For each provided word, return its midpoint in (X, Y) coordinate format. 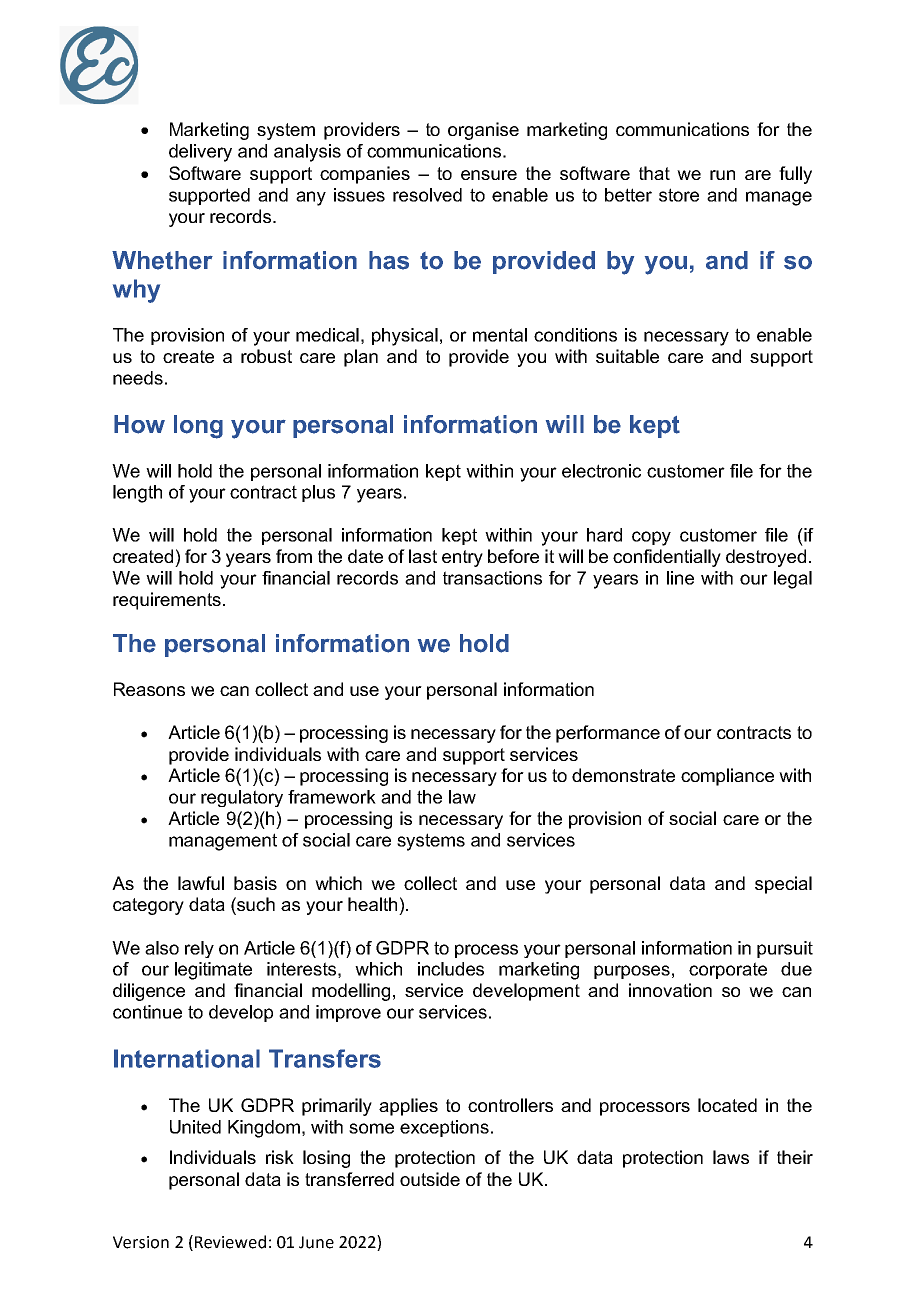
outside (430, 1179)
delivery (200, 153)
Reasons (149, 689)
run (722, 175)
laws (731, 1157)
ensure (489, 175)
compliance (727, 777)
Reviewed (230, 1242)
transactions (492, 578)
